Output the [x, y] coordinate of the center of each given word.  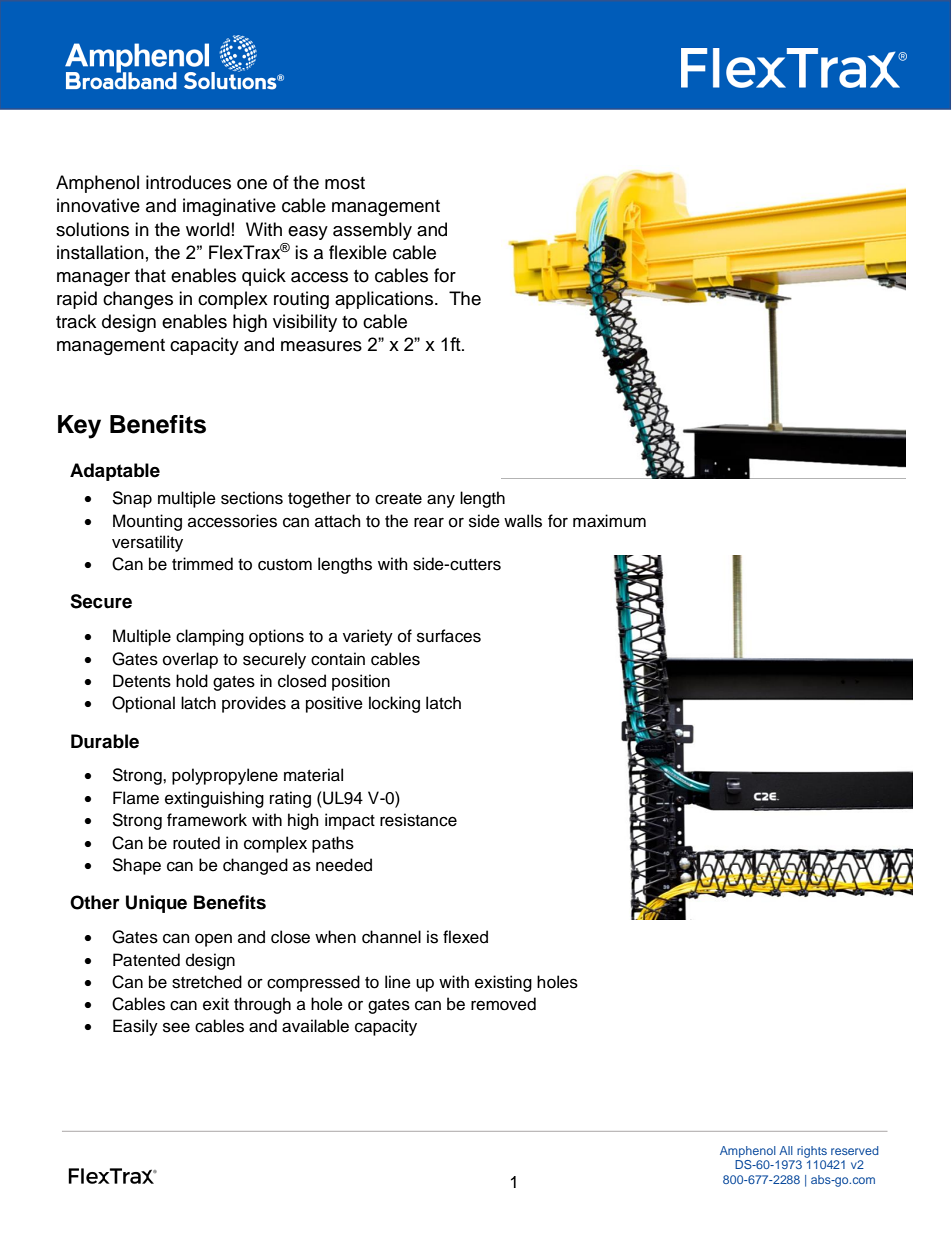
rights [812, 1152]
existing [503, 983]
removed [503, 1004]
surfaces [449, 636]
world [208, 229]
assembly [372, 231]
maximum [609, 521]
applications [385, 300]
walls [523, 521]
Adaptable [115, 472]
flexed [465, 937]
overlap [190, 660]
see [176, 1027]
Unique [156, 904]
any [441, 501]
